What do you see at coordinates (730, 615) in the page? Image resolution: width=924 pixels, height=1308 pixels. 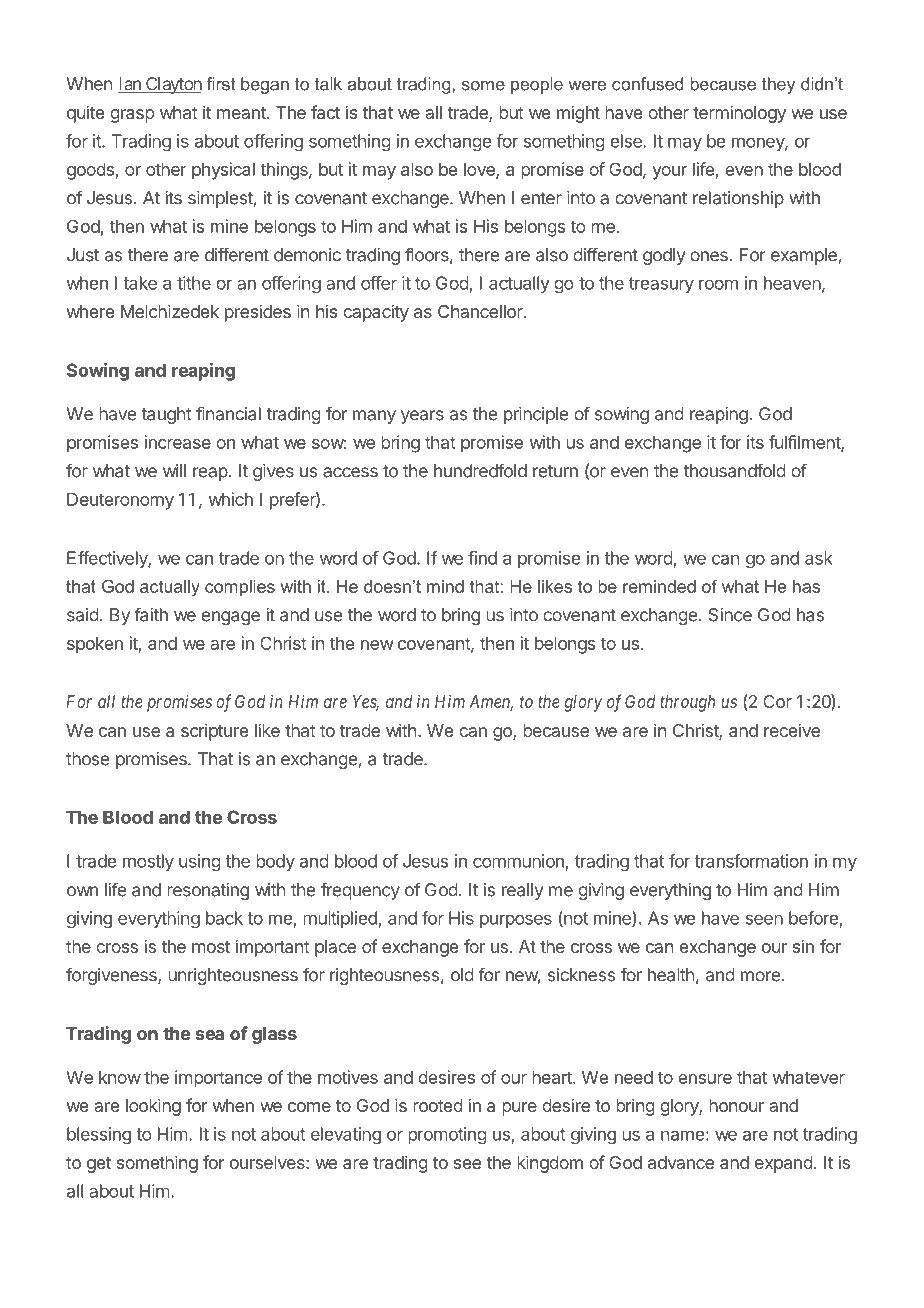 I see `Since` at bounding box center [730, 615].
